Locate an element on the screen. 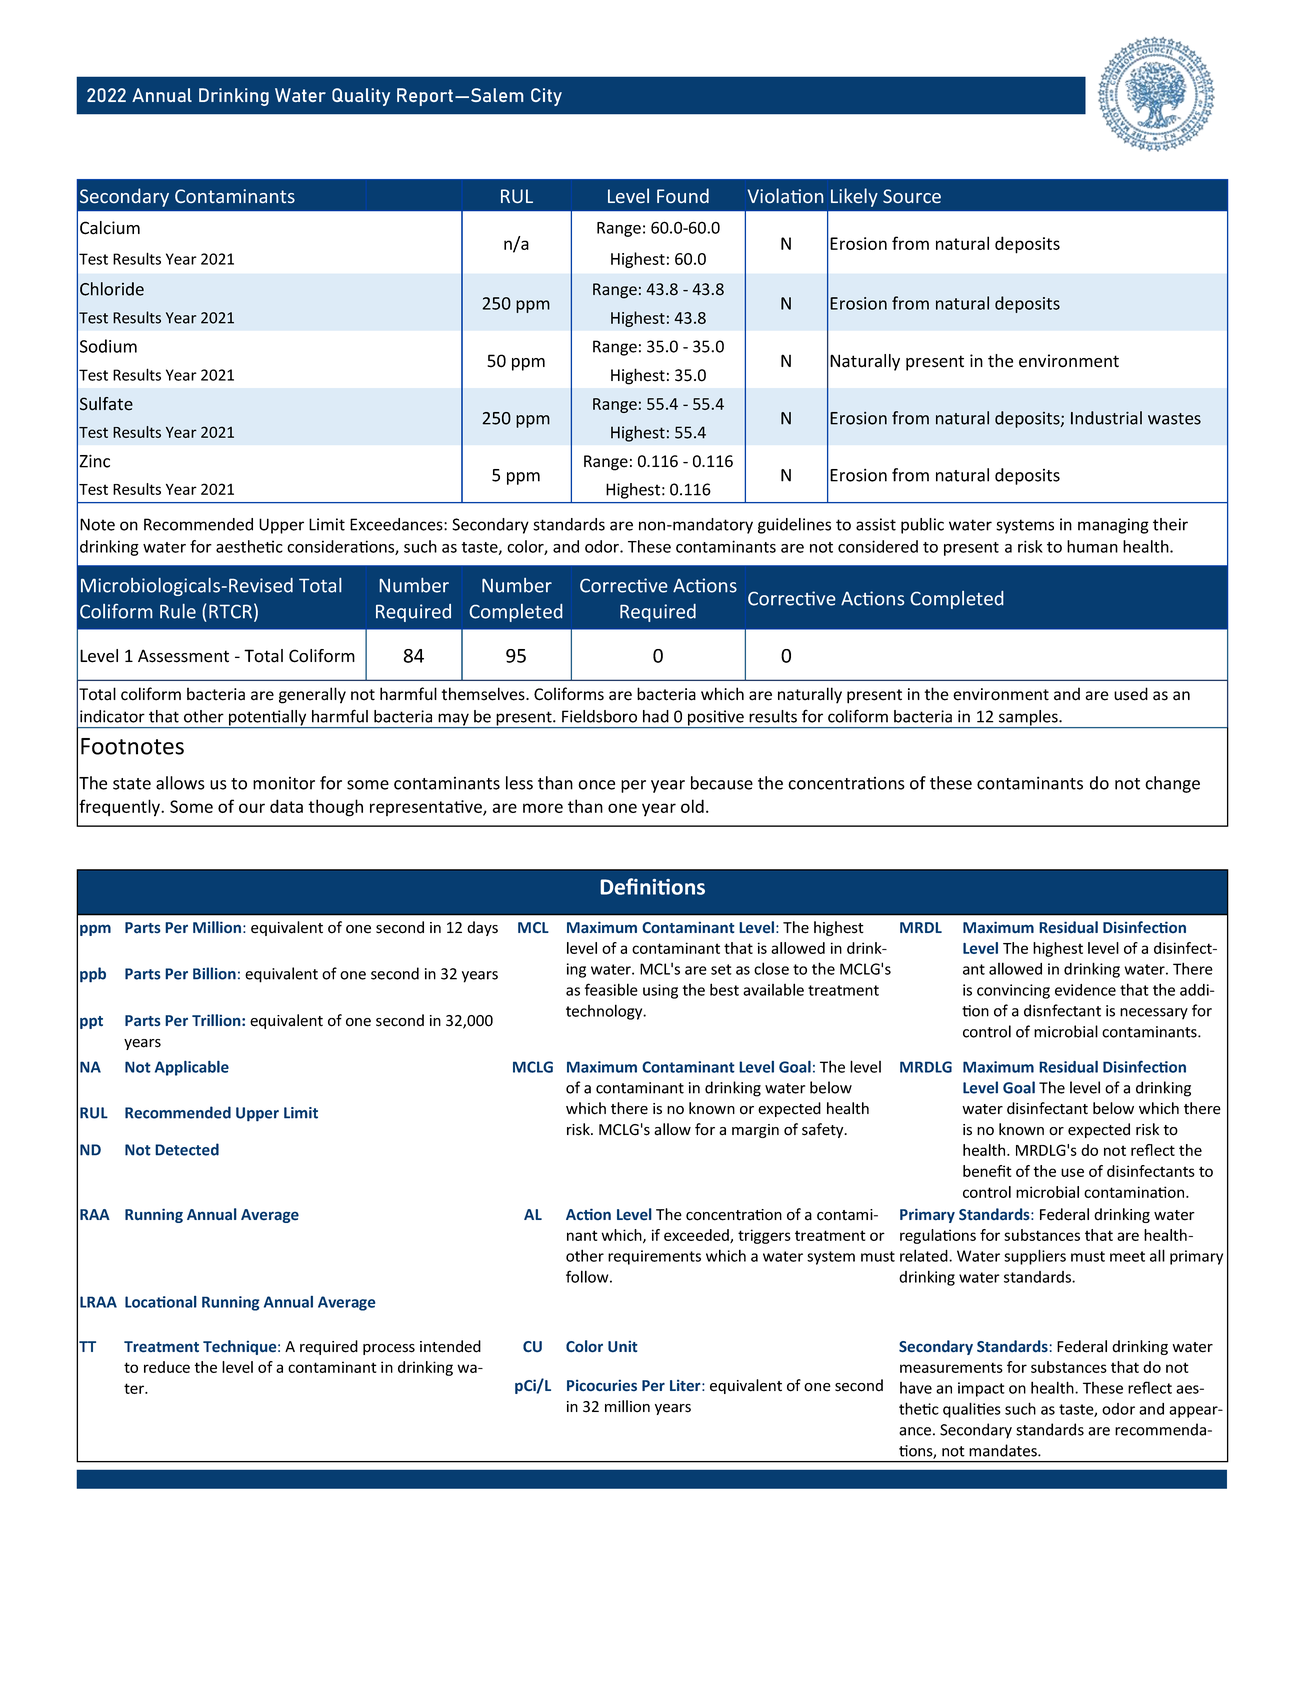 Image resolution: width=1305 pixels, height=1689 pixels. reduce is located at coordinates (167, 1367).
